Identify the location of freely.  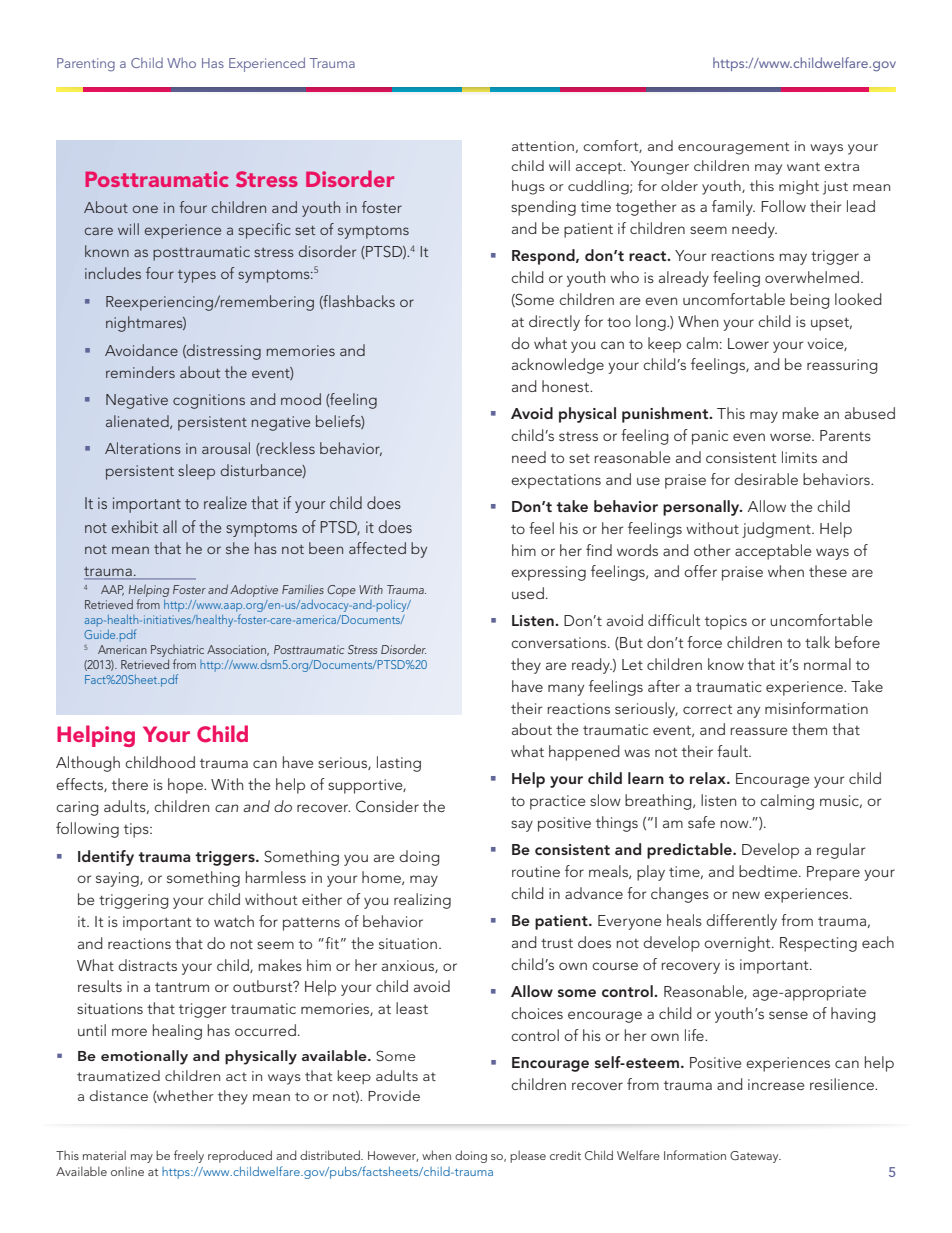
(189, 1156).
